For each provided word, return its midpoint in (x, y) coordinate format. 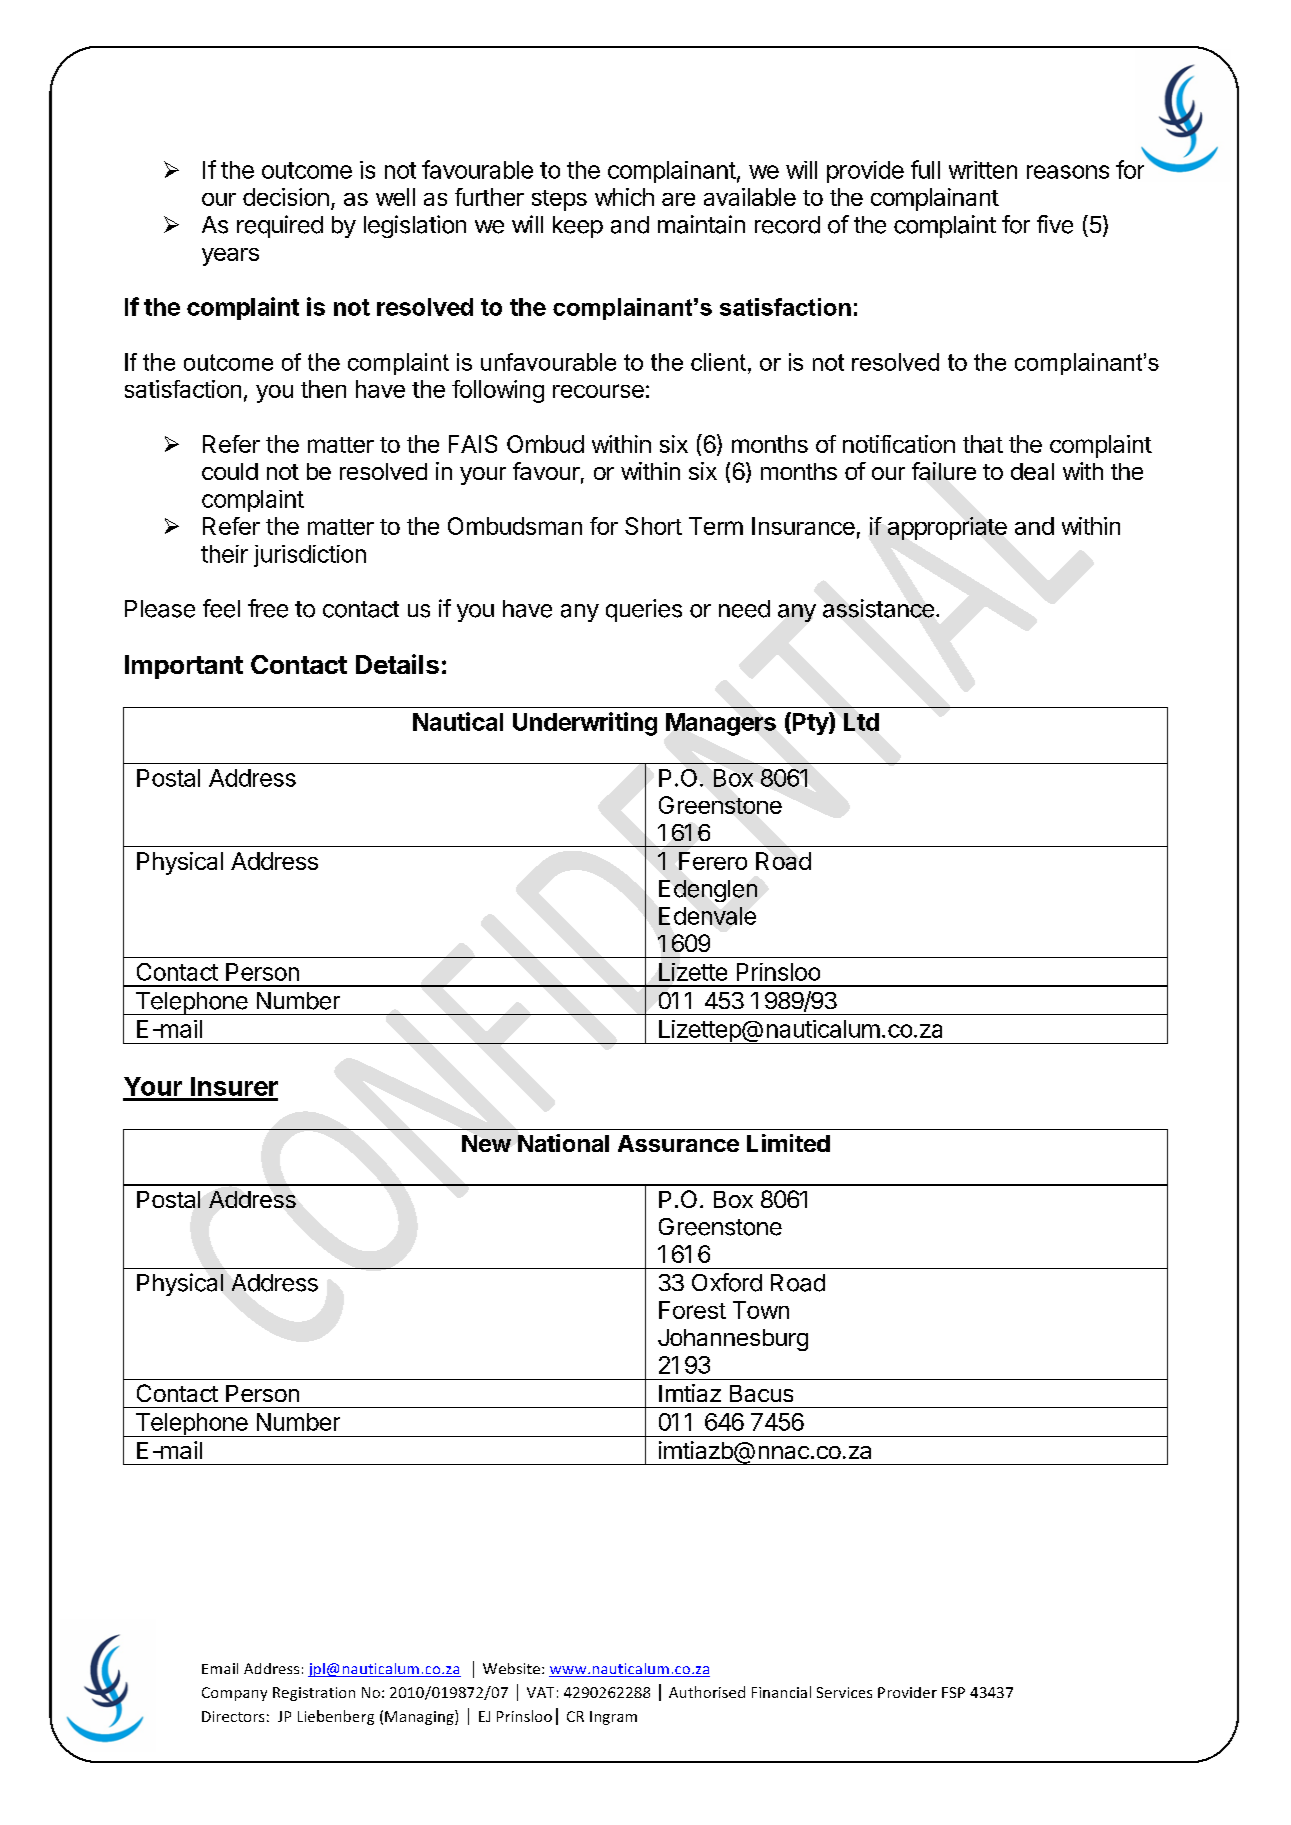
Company (234, 1694)
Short (653, 526)
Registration (314, 1694)
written (983, 170)
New (486, 1143)
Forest (692, 1310)
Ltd (861, 722)
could (230, 471)
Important (184, 667)
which (624, 197)
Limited (788, 1143)
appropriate (947, 528)
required (280, 226)
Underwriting (585, 724)
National (563, 1143)
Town (761, 1310)
